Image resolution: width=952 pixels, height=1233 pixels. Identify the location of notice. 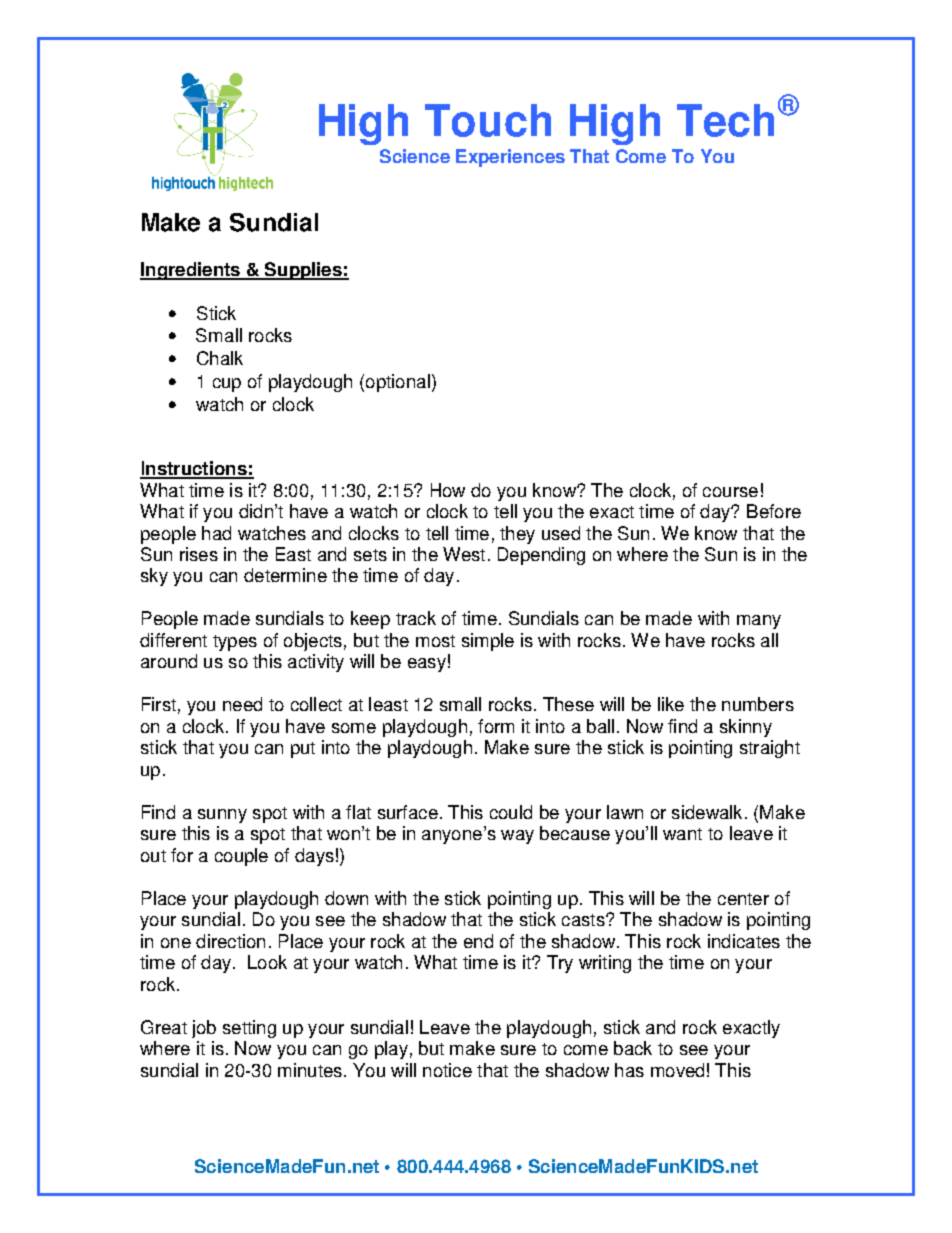
(447, 1070).
